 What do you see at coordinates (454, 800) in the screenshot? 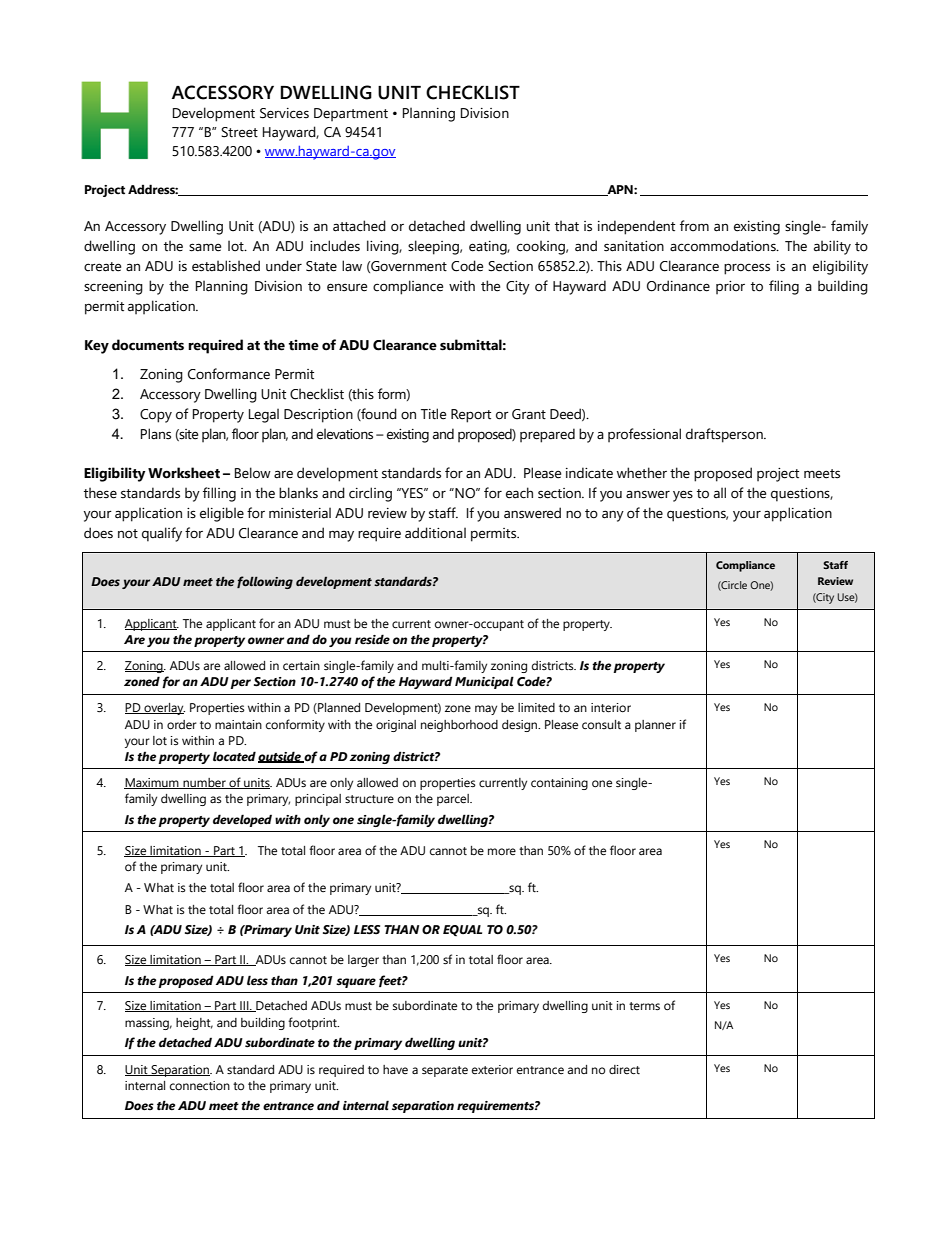
I see `parcel` at bounding box center [454, 800].
